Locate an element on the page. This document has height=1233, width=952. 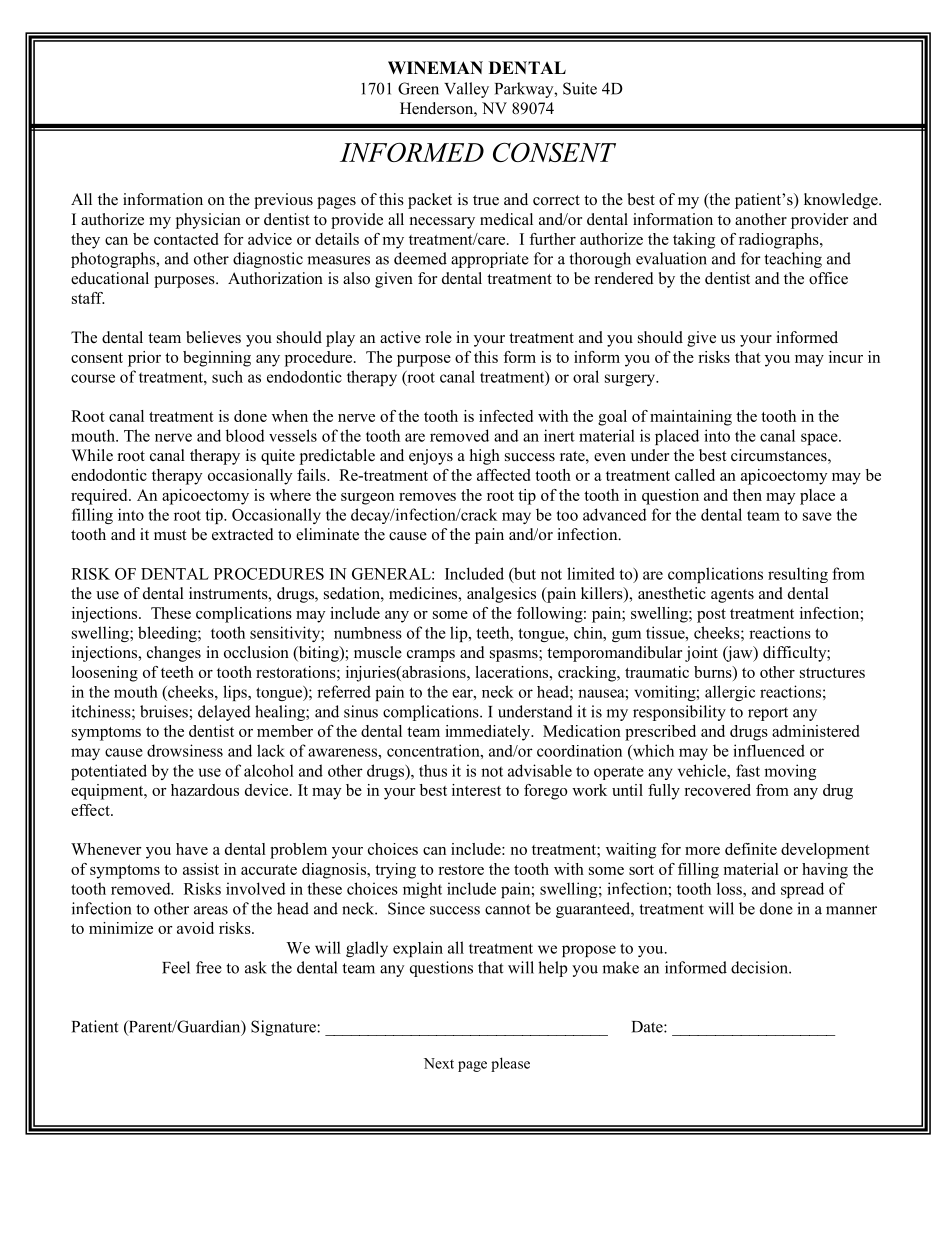
Feel is located at coordinates (176, 967).
